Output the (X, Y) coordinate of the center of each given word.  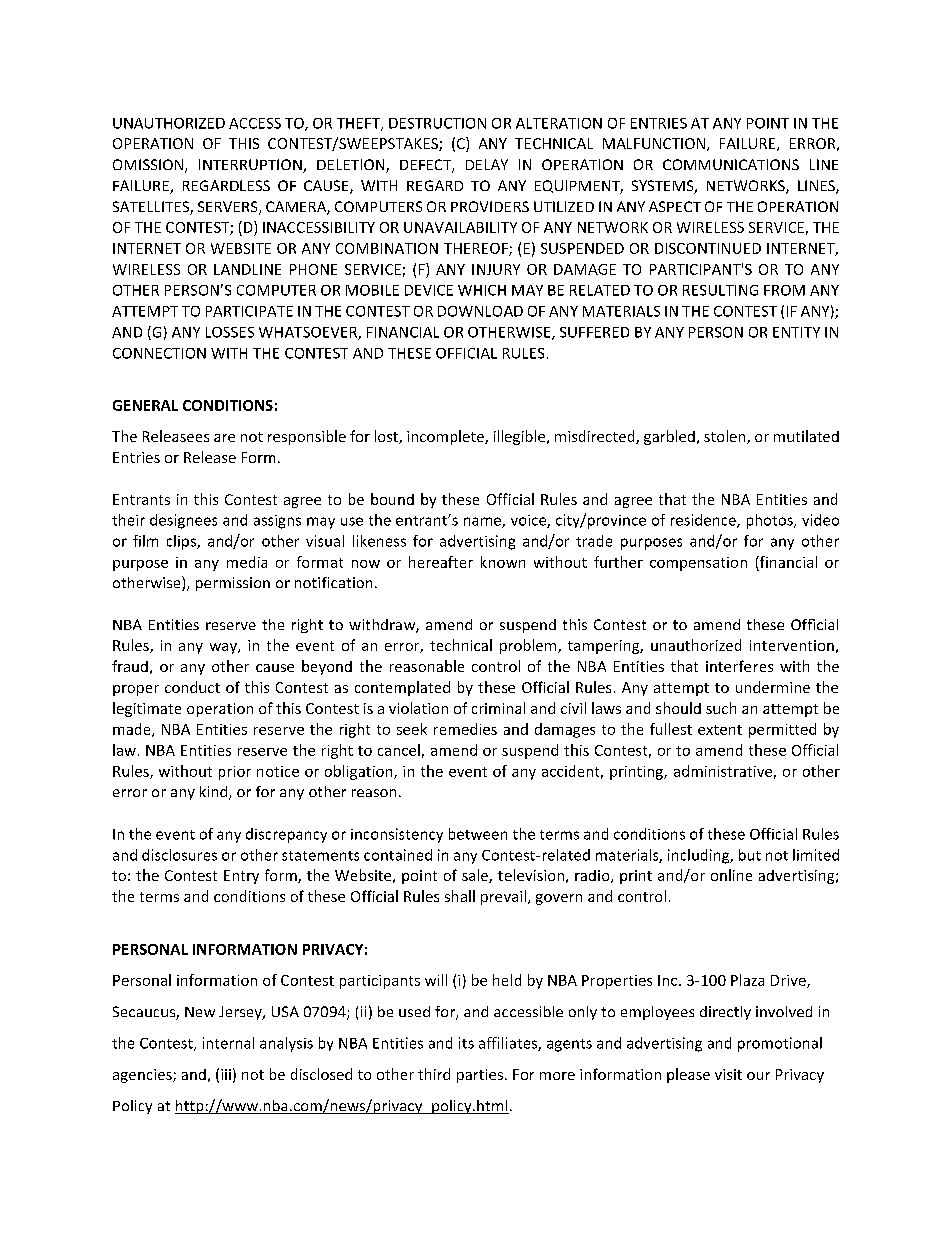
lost (387, 437)
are (224, 438)
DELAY (487, 164)
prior (235, 773)
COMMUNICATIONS (731, 164)
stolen (726, 437)
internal (228, 1043)
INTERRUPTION (251, 166)
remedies (465, 729)
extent (720, 730)
